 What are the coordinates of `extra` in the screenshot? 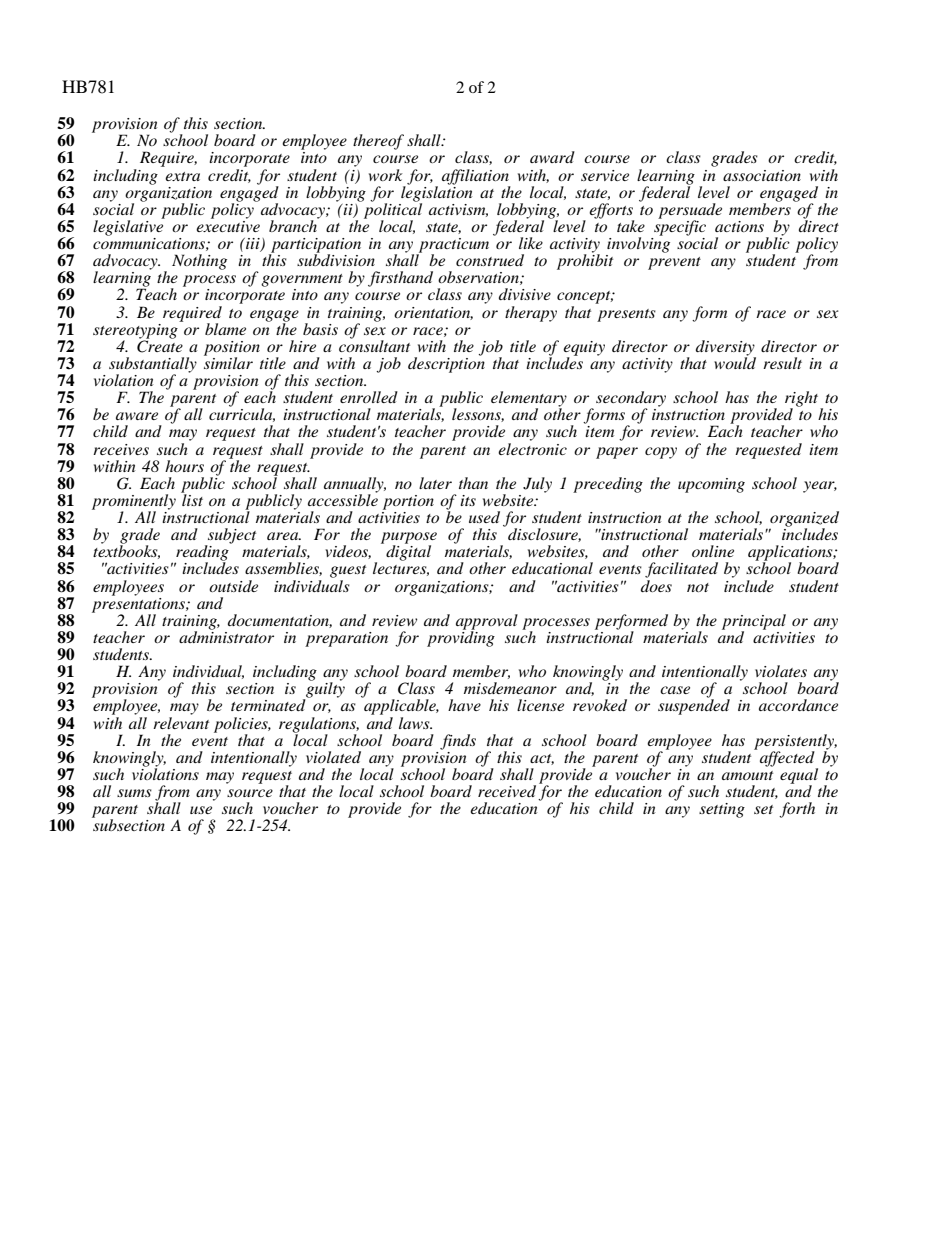 It's located at (182, 176).
